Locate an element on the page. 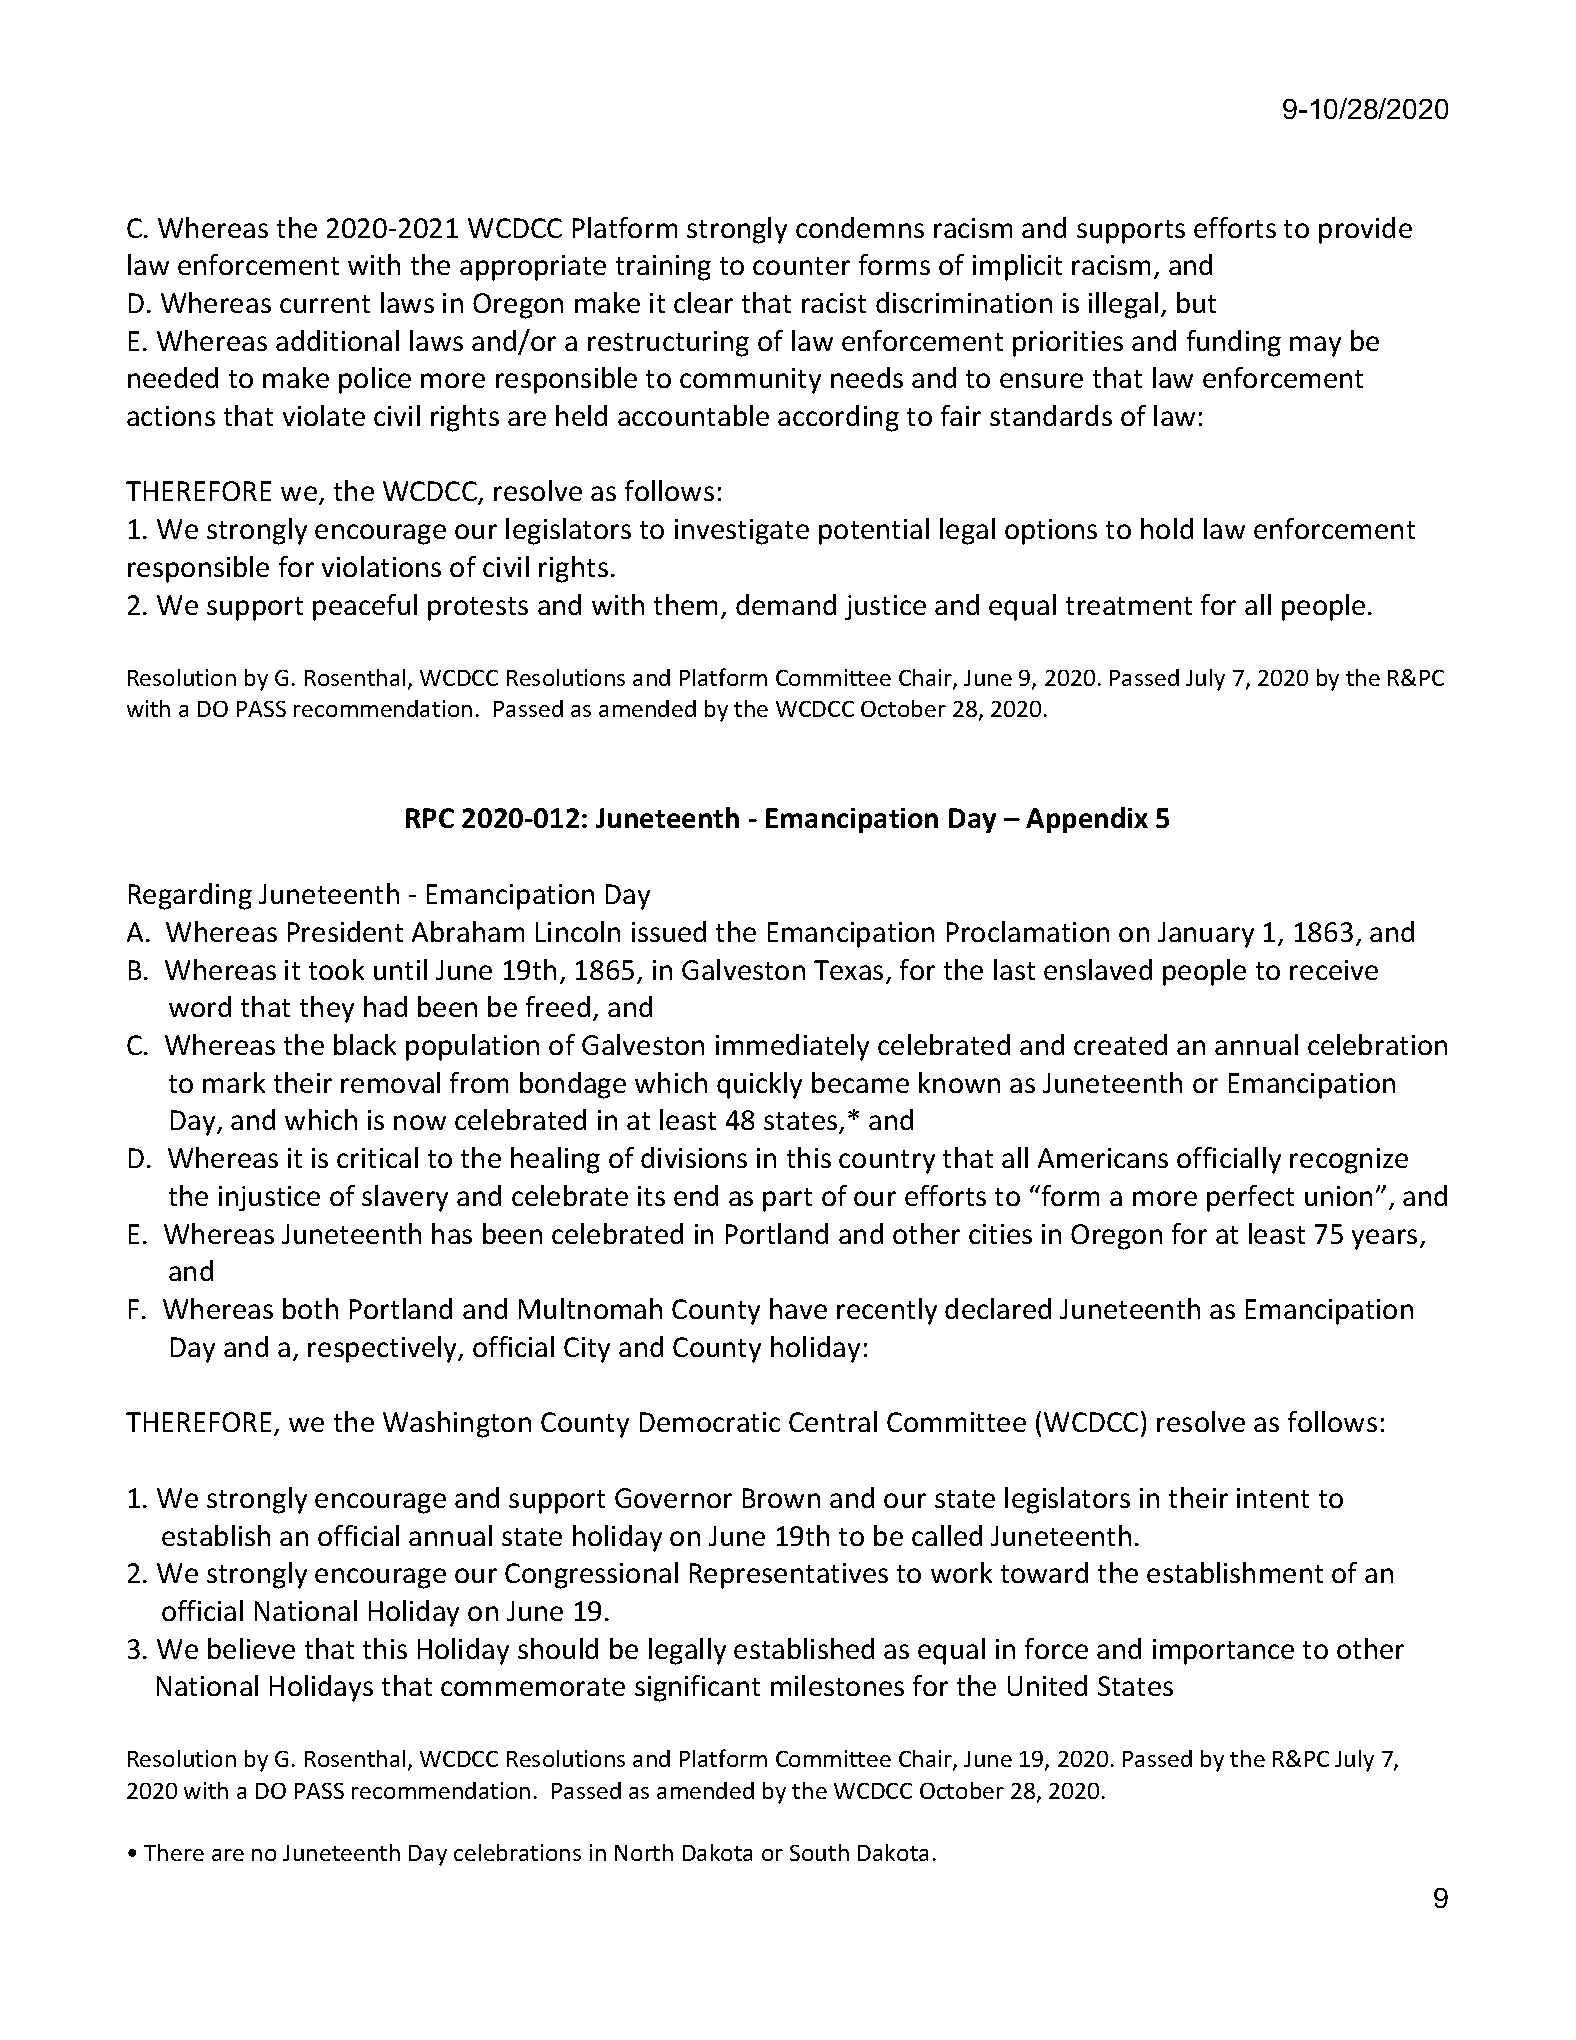  treatment is located at coordinates (1129, 606).
